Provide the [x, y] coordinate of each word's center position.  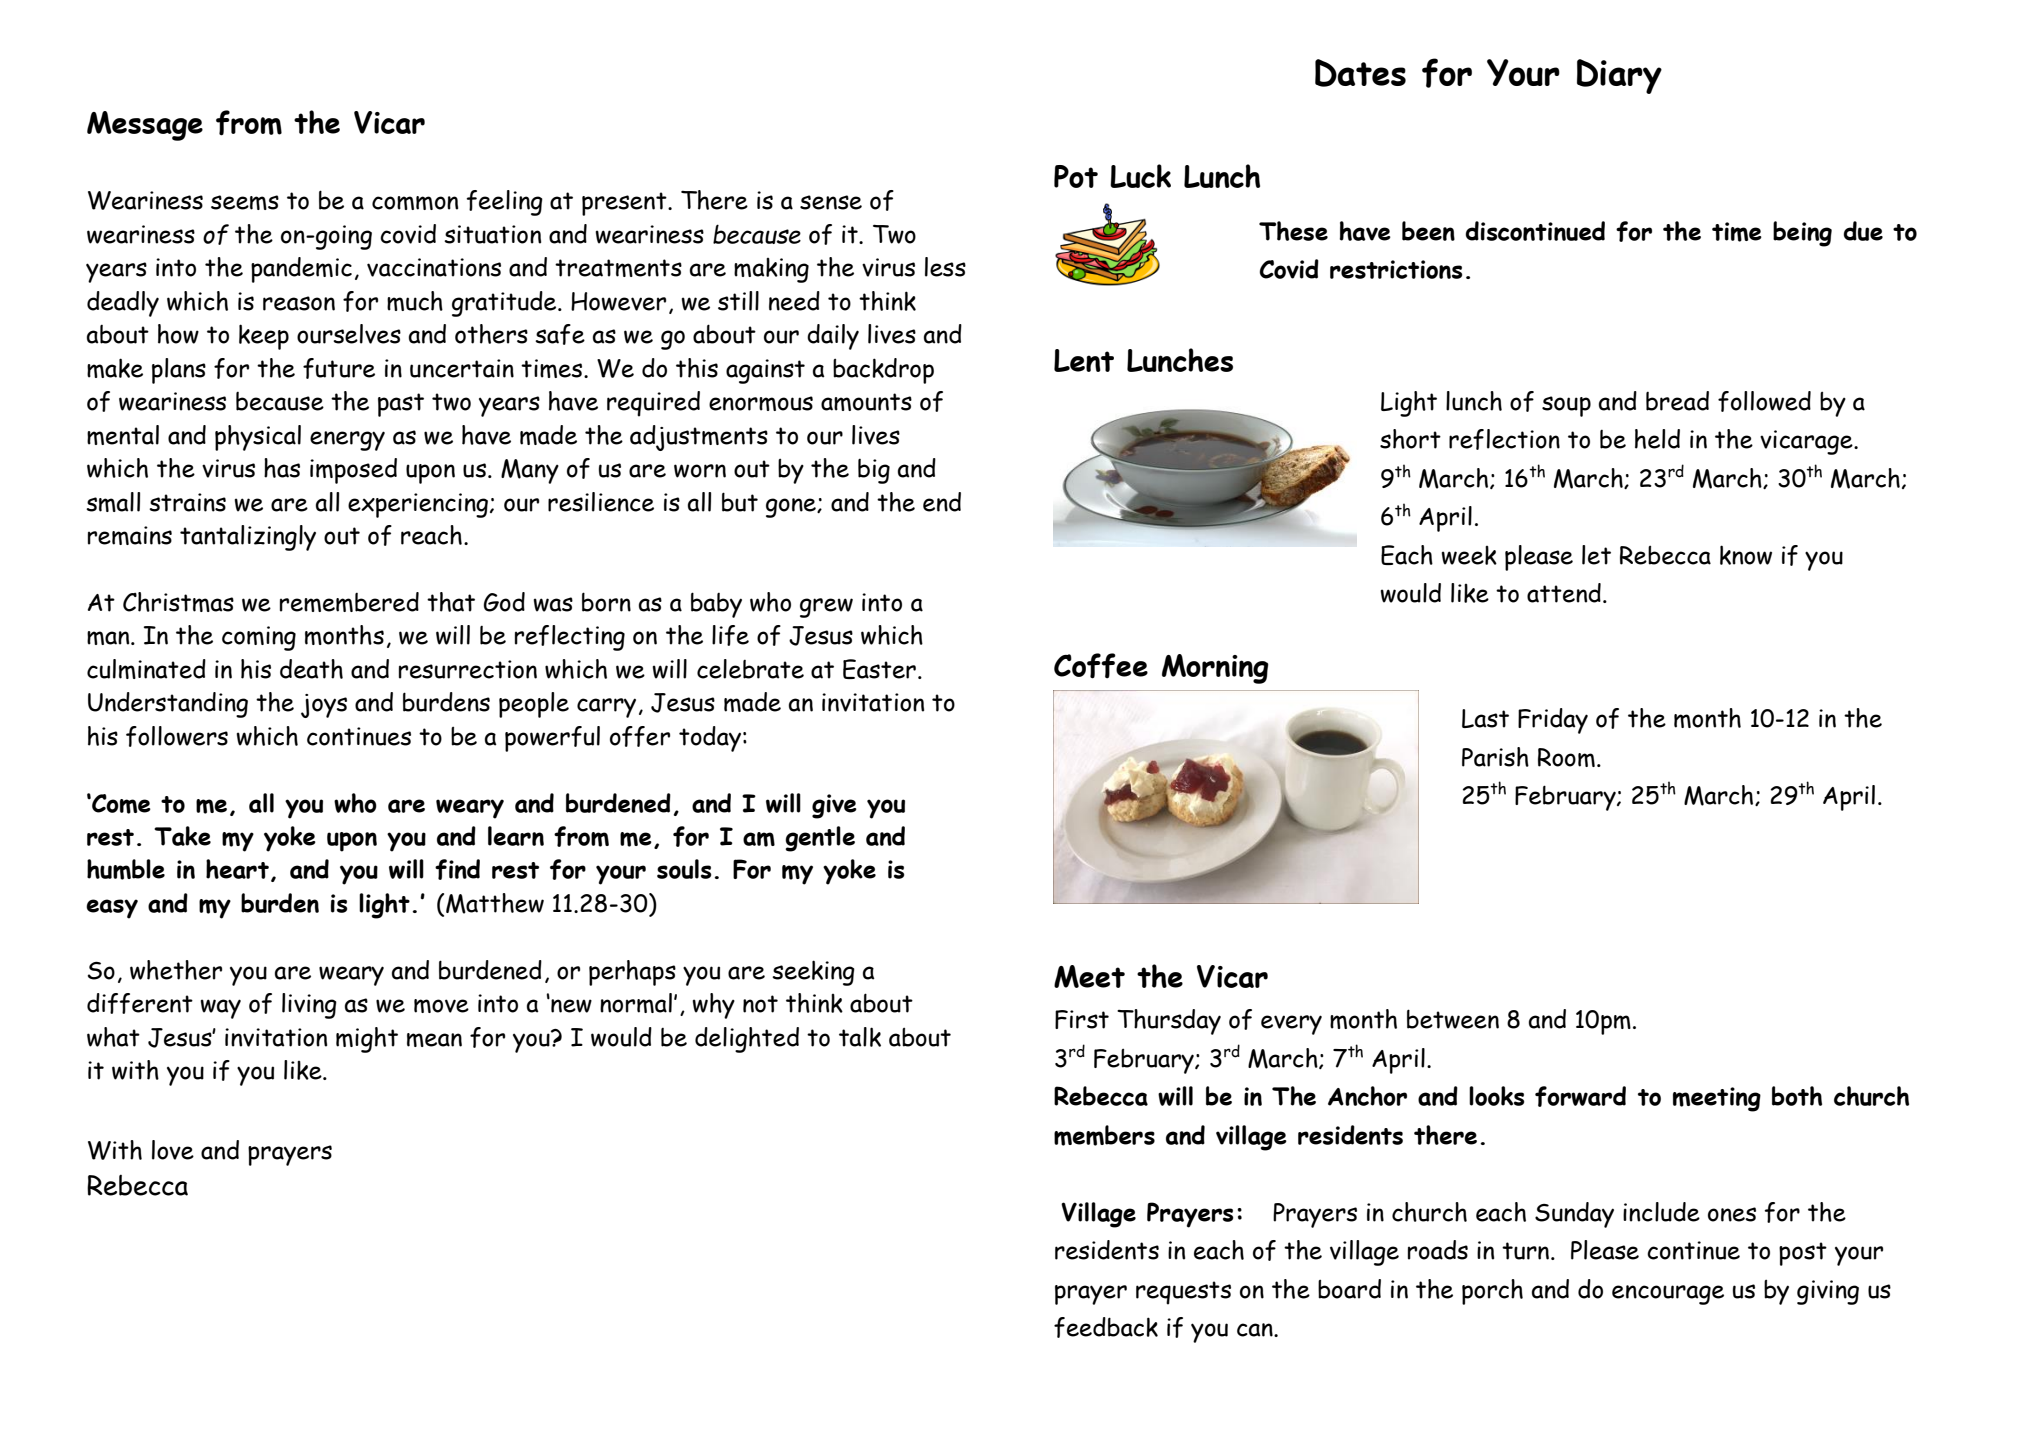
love [173, 1150]
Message [145, 126]
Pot [1076, 176]
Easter [879, 669]
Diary [1619, 76]
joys [324, 706]
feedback [1106, 1327]
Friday [1553, 721]
